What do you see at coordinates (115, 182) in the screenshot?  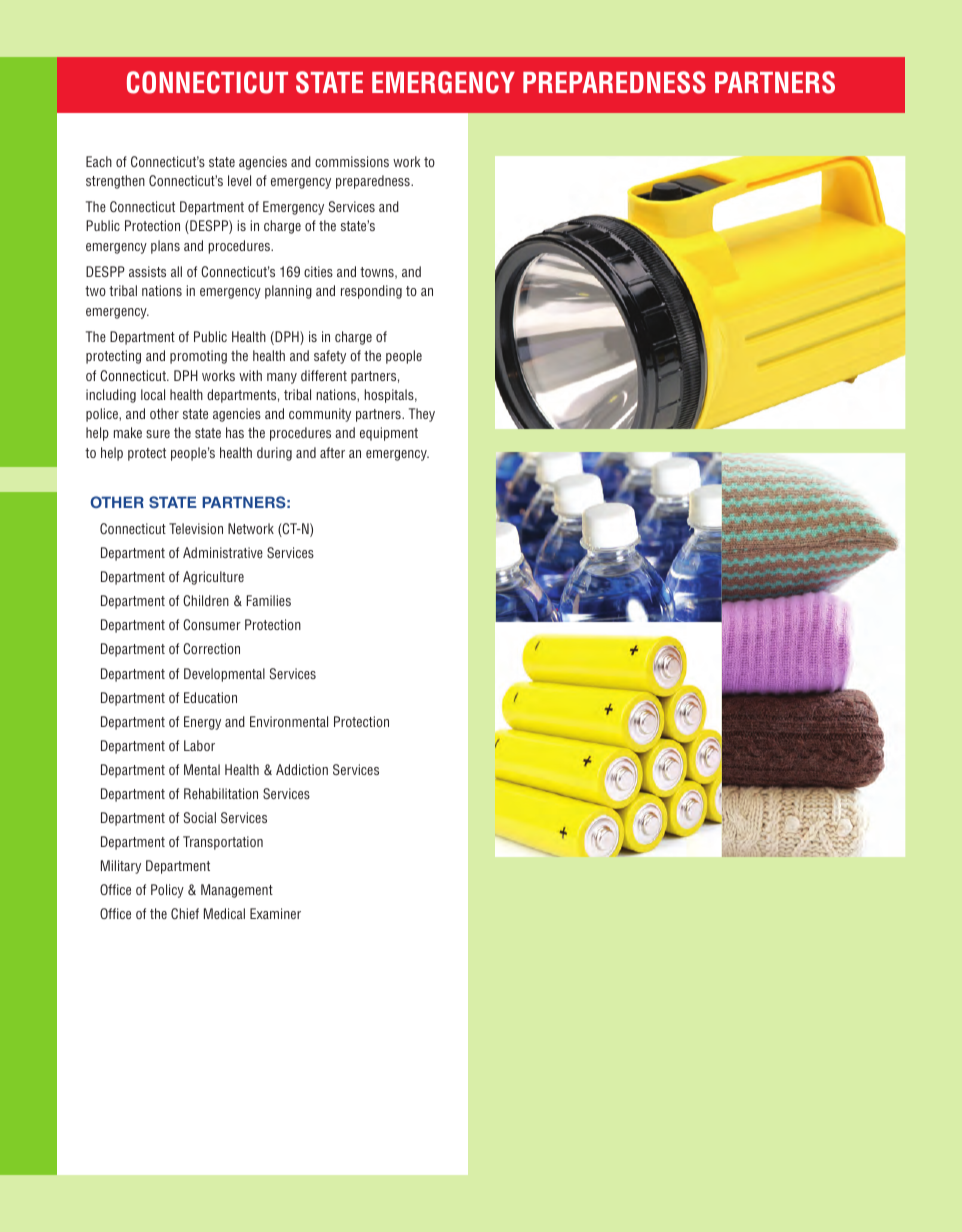 I see `strengthen` at bounding box center [115, 182].
